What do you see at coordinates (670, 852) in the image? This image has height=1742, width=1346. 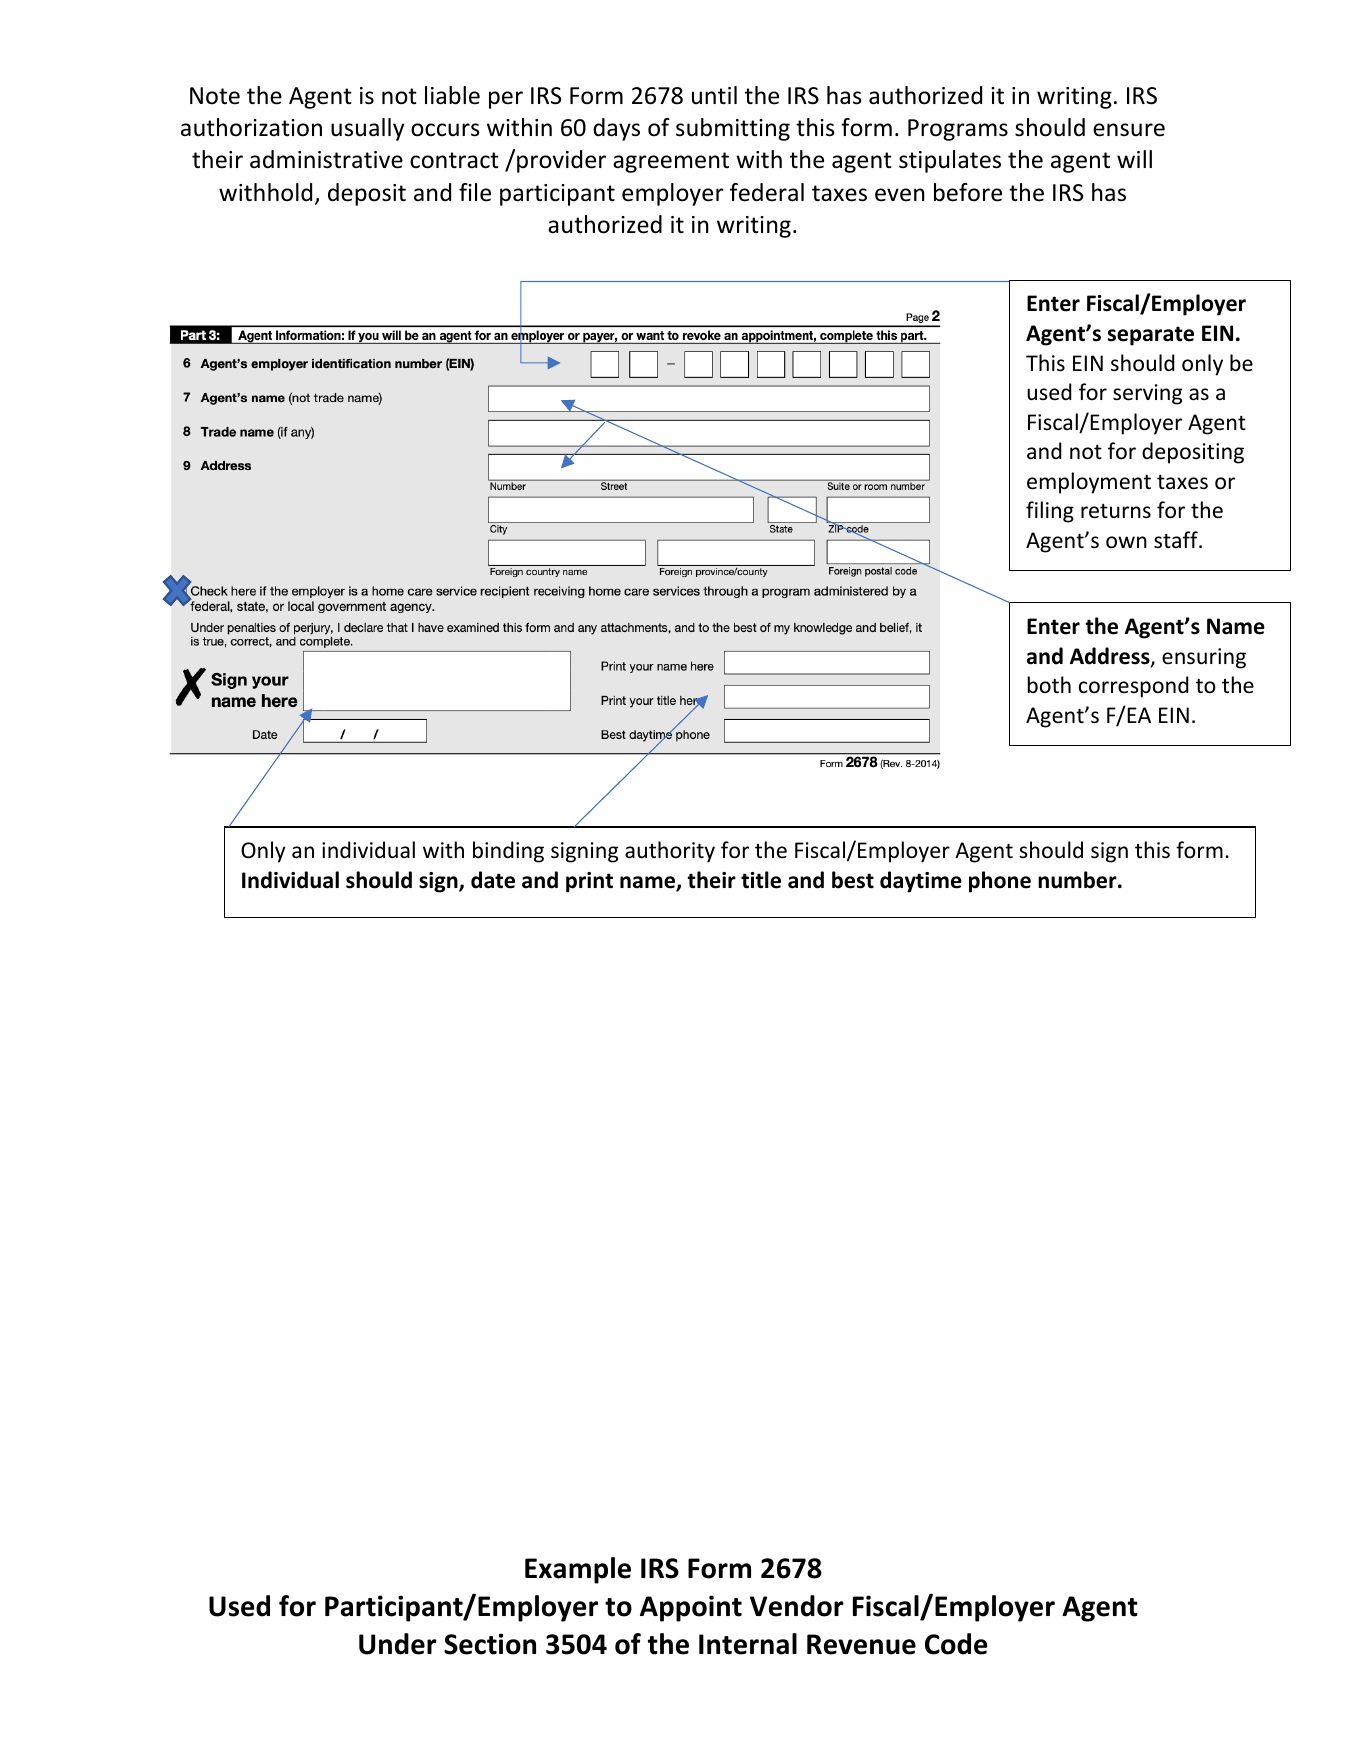 I see `authority` at bounding box center [670, 852].
